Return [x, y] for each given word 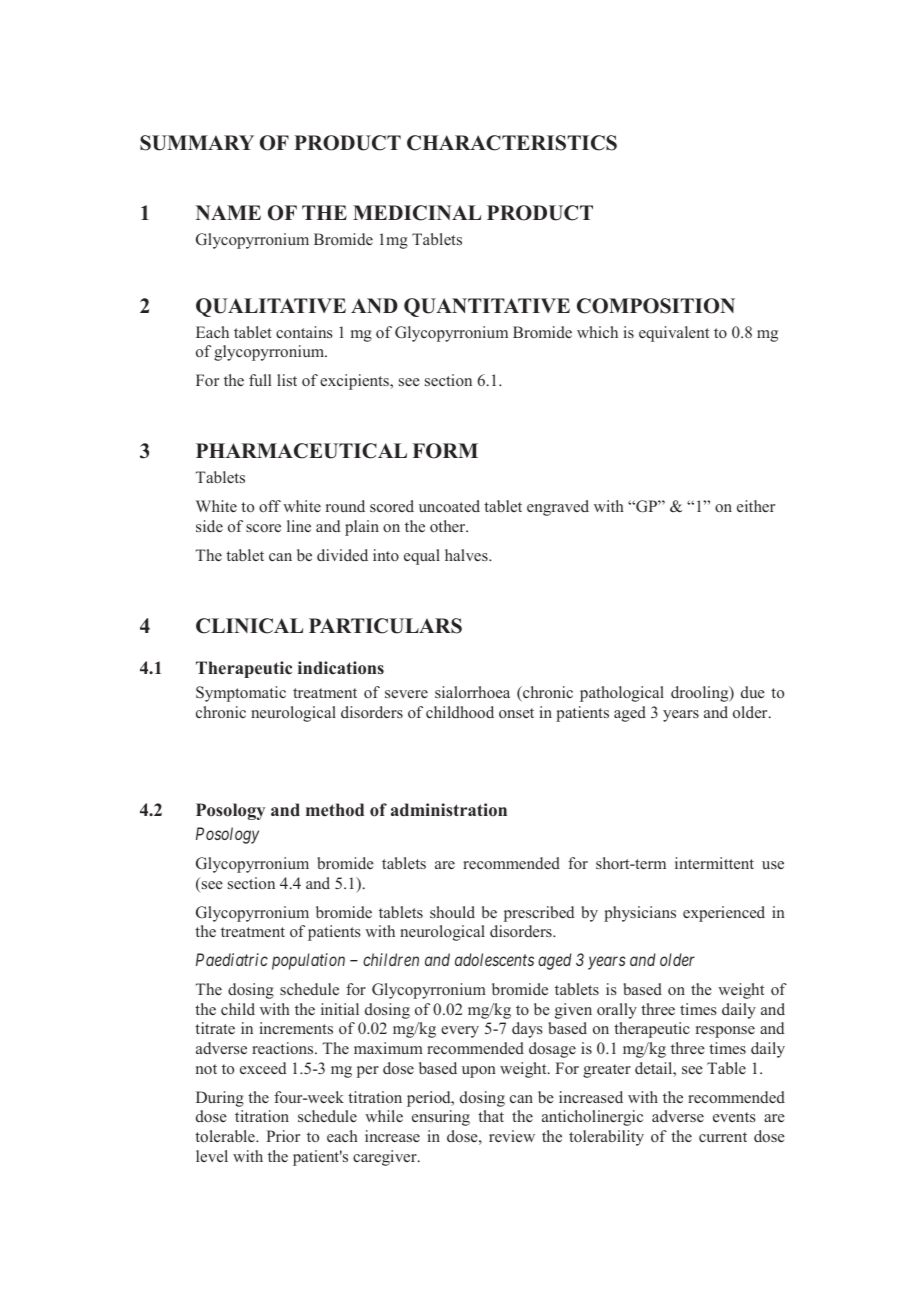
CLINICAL [249, 626]
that [491, 1116]
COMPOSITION [656, 306]
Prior [283, 1136]
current [723, 1137]
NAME [228, 212]
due [753, 692]
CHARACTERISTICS [512, 143]
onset [516, 713]
